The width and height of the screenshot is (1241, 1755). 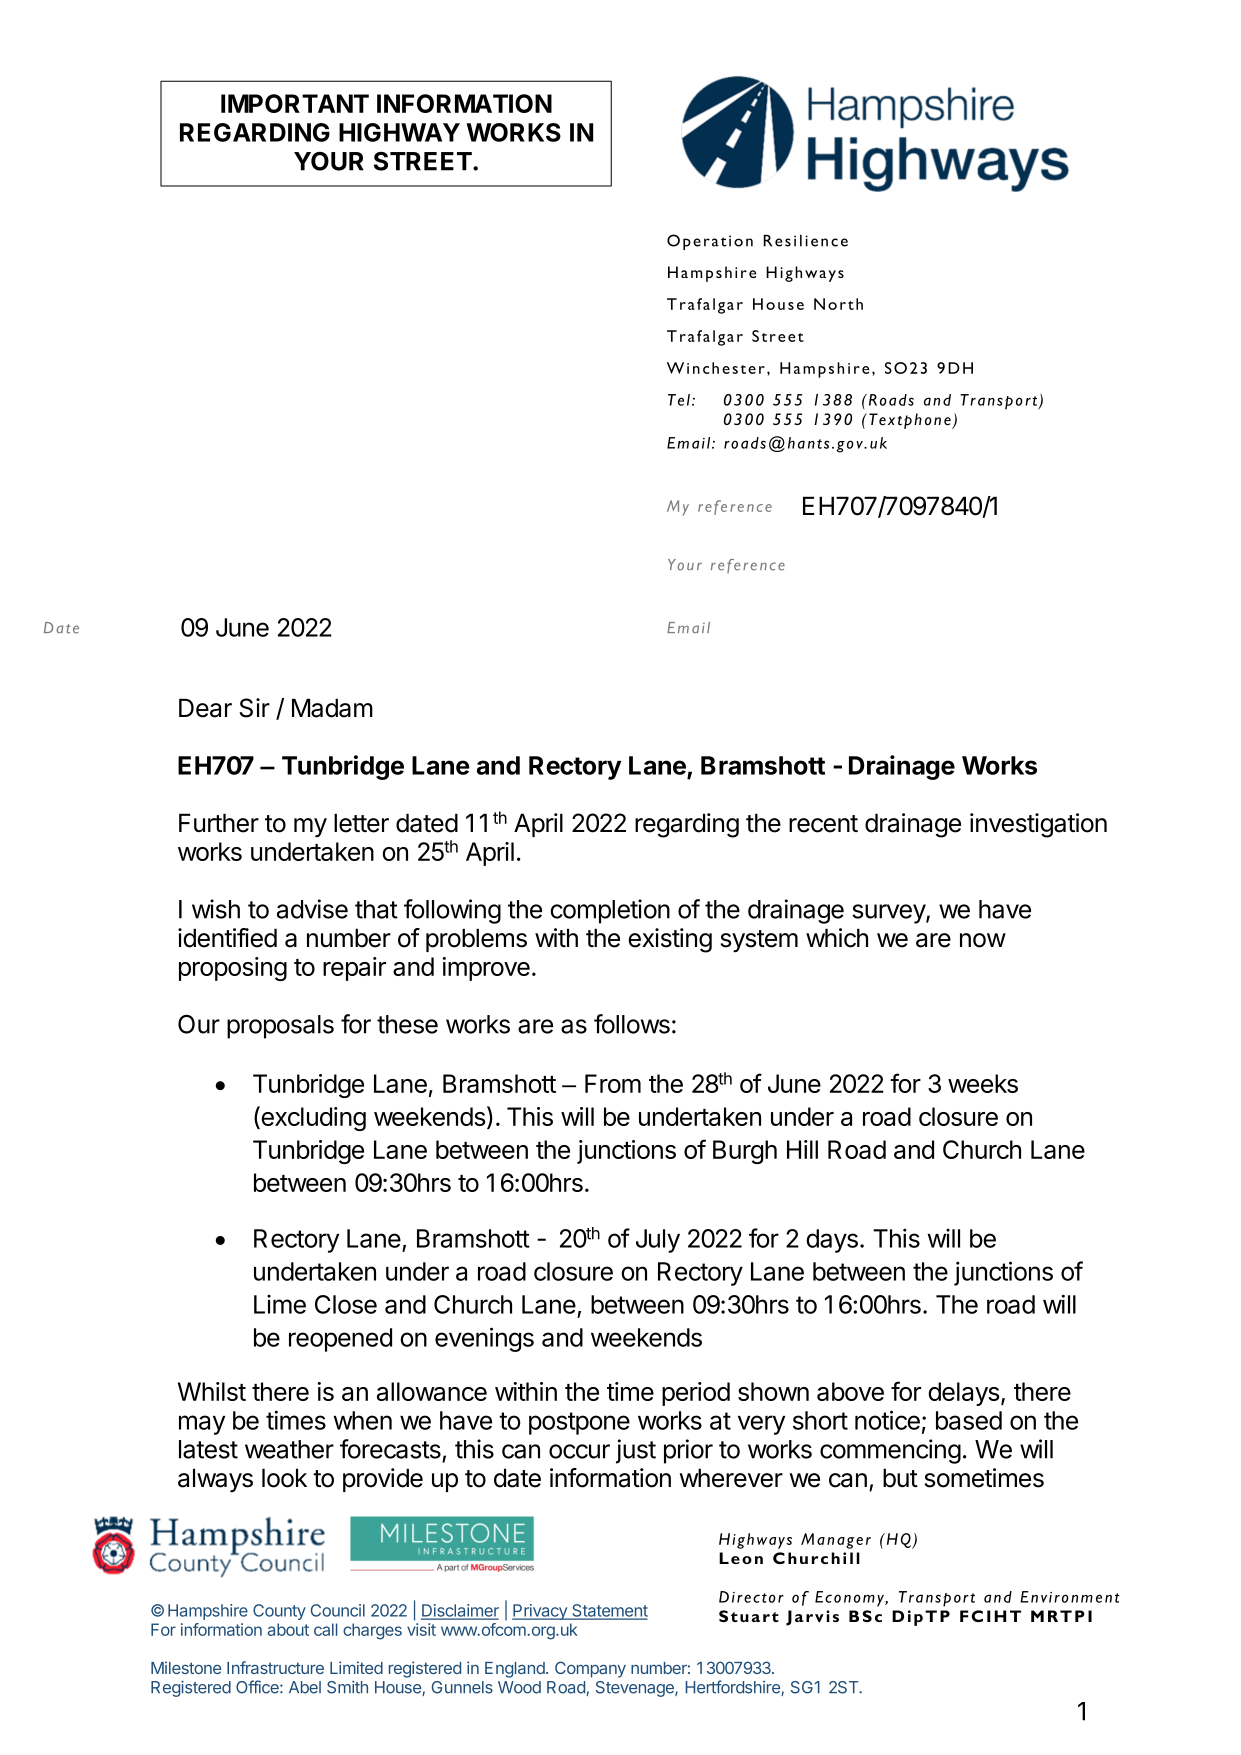 I want to click on Operation, so click(x=710, y=242).
